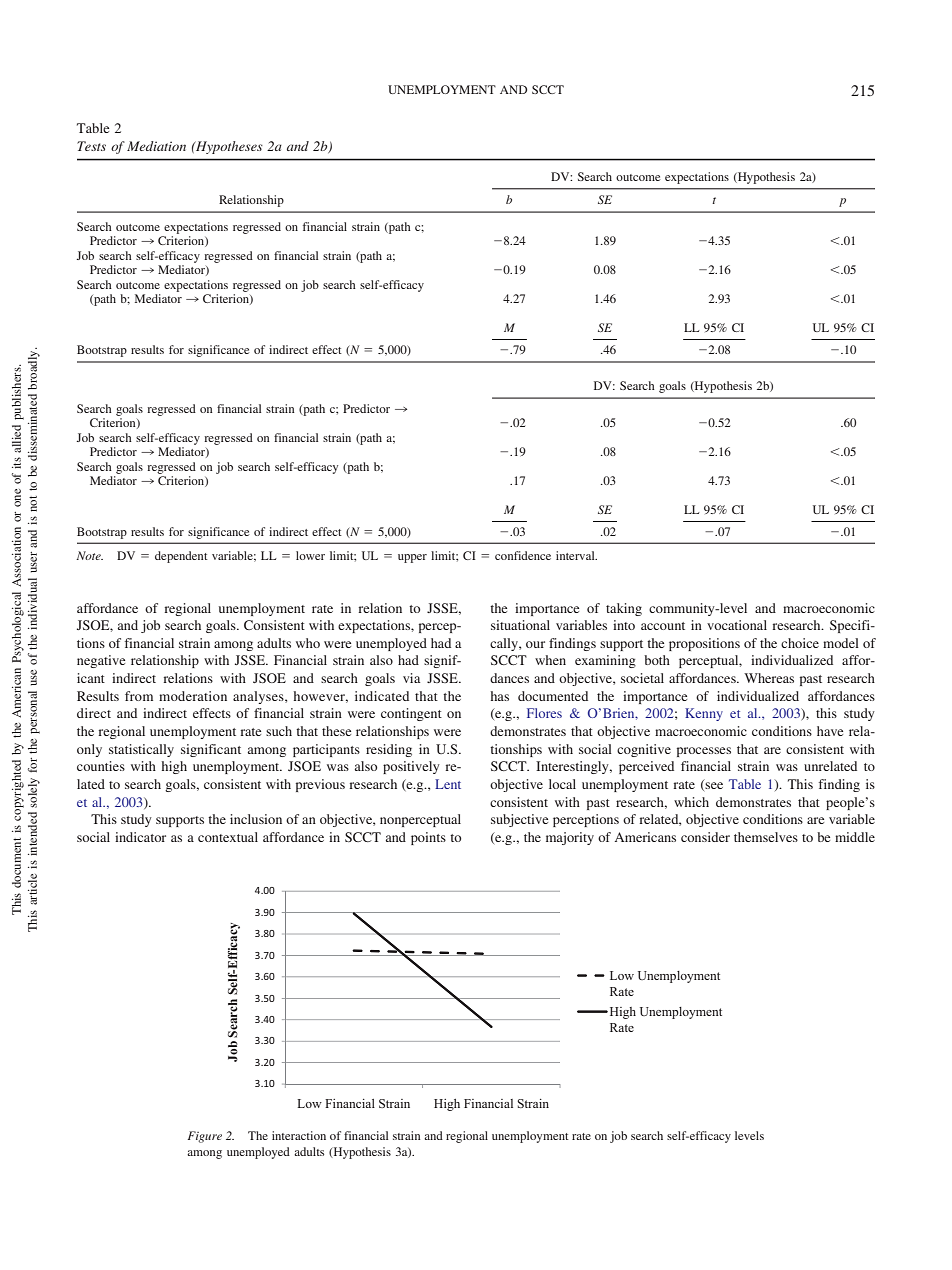  I want to click on Figure, so click(205, 1137).
